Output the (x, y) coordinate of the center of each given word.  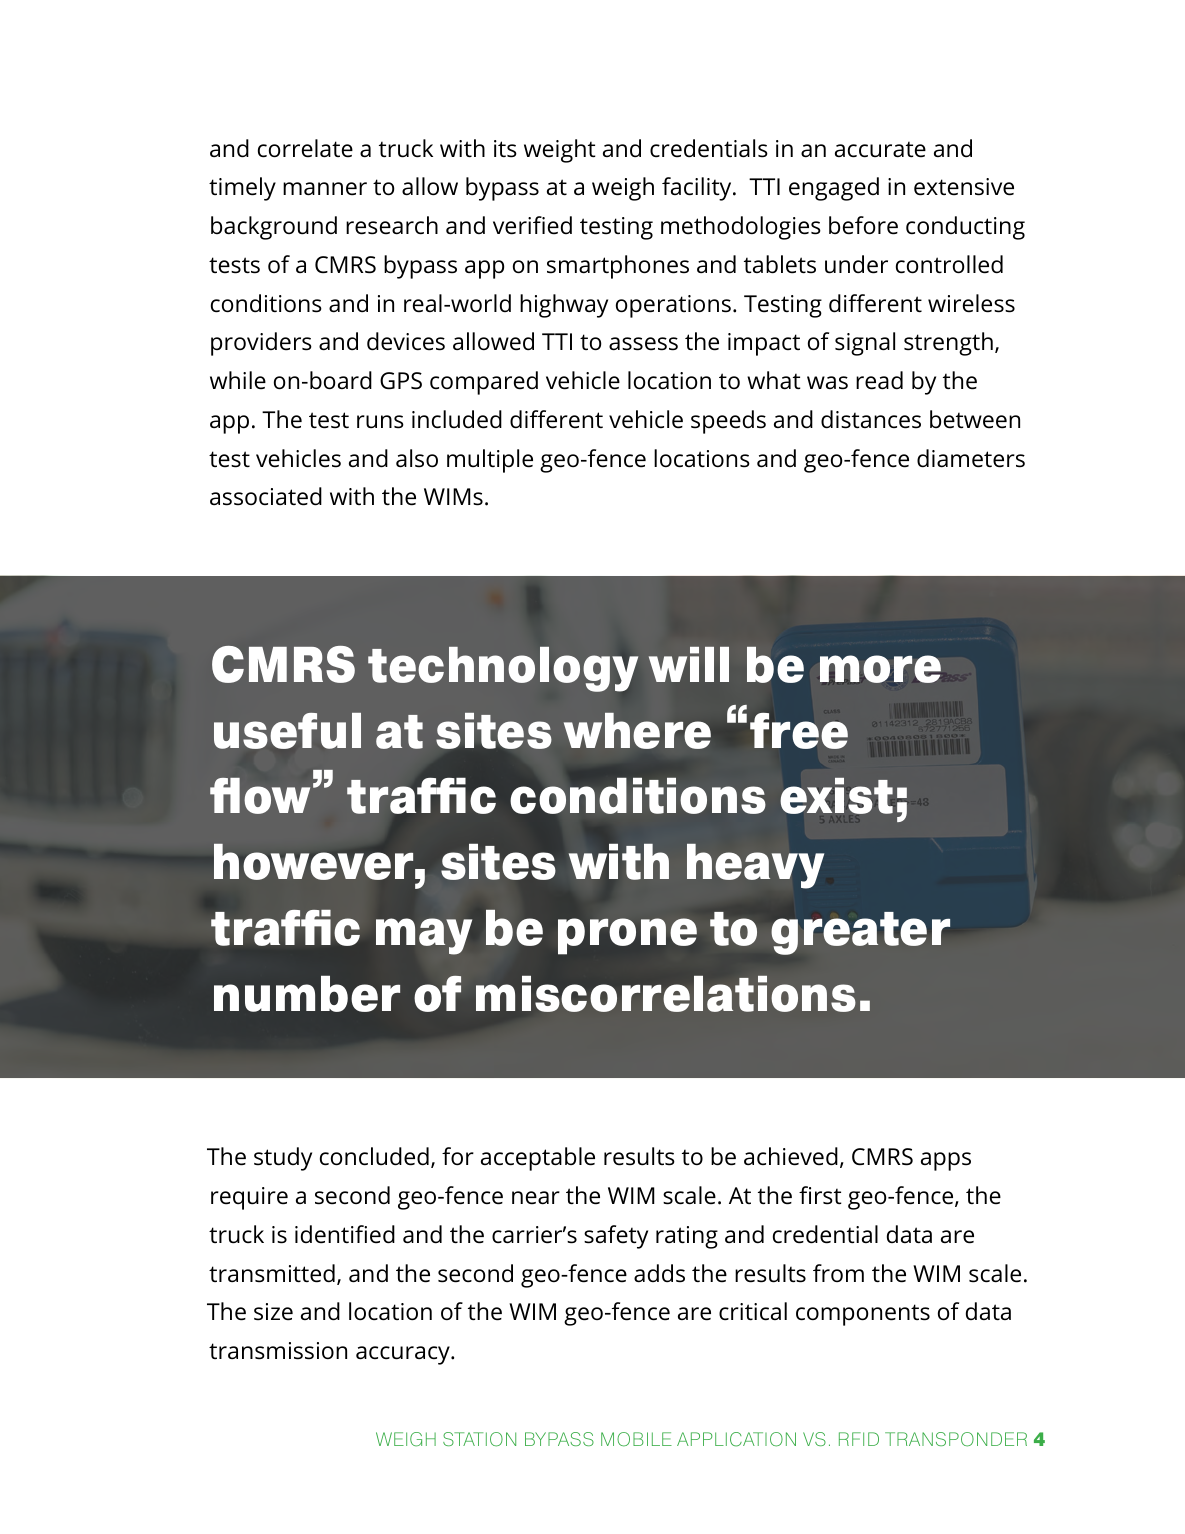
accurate (880, 149)
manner (325, 189)
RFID (859, 1439)
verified (532, 225)
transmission (278, 1351)
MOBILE (636, 1439)
